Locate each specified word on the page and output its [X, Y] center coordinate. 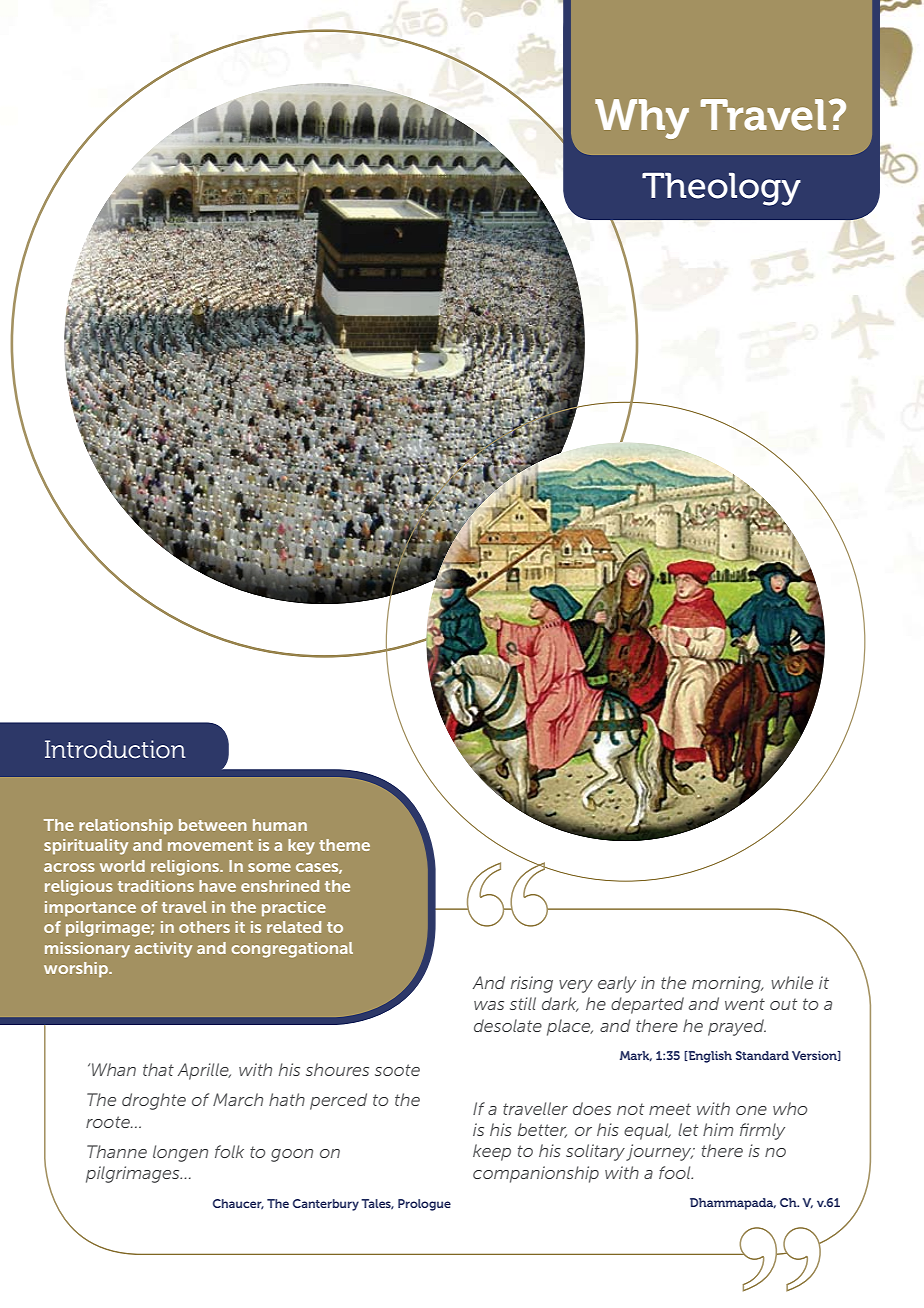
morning [727, 984]
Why [642, 119]
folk [229, 1151]
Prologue [424, 1205]
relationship [126, 827]
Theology [721, 189]
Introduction [115, 749]
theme [344, 845]
